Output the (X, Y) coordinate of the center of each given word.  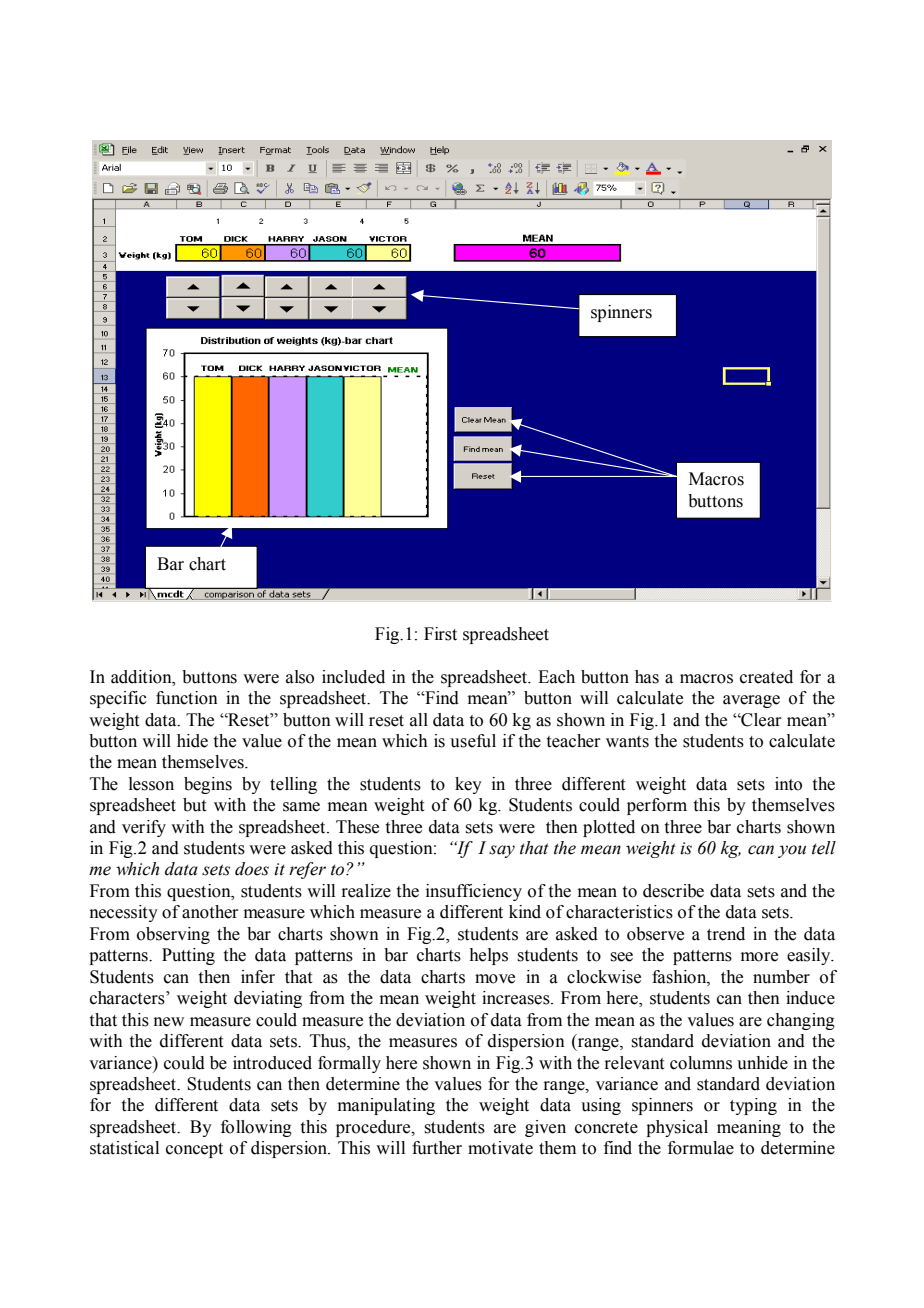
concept (194, 1150)
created (766, 677)
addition (142, 677)
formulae (701, 1148)
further (437, 1148)
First (440, 634)
